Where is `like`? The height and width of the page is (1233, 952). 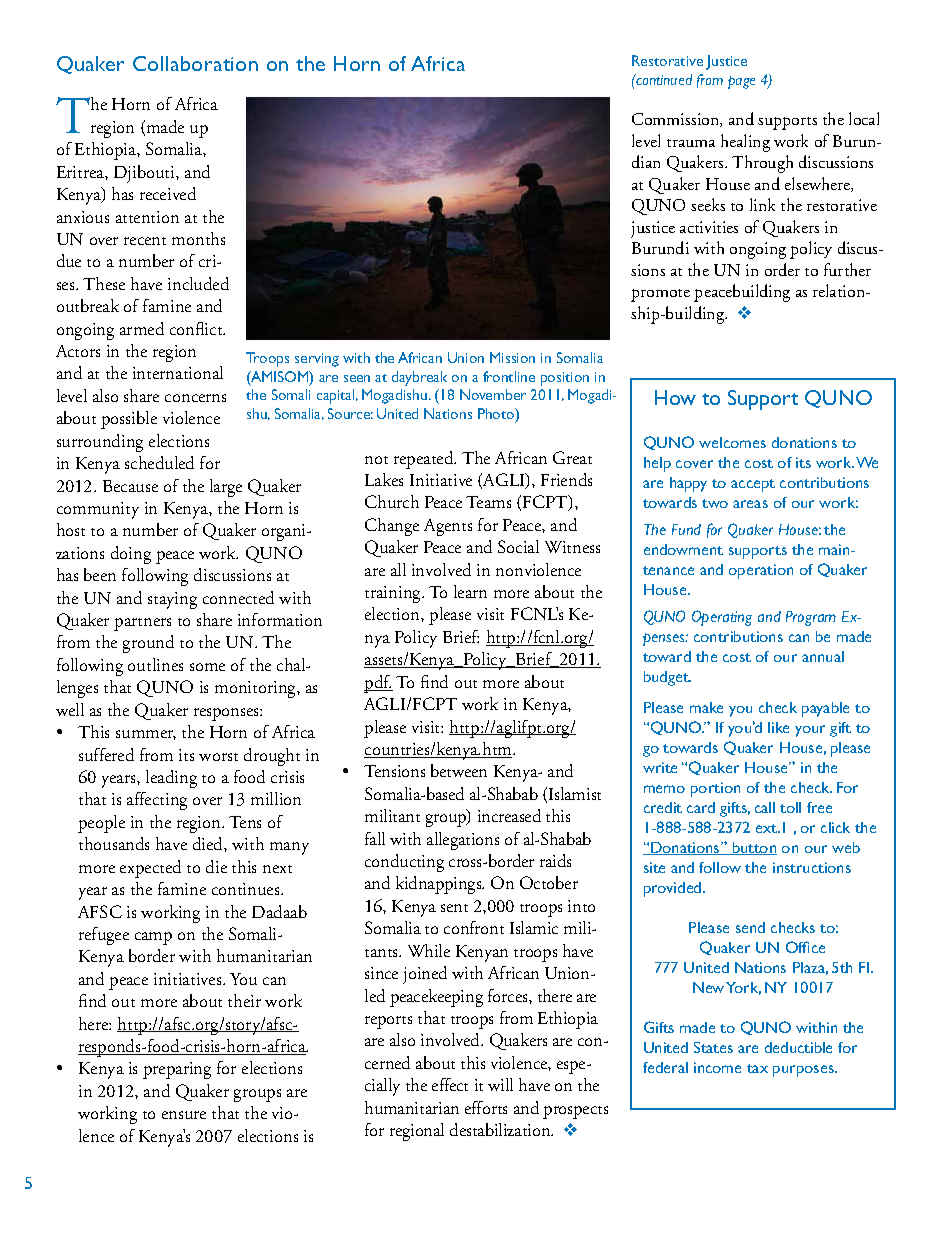
like is located at coordinates (778, 727).
